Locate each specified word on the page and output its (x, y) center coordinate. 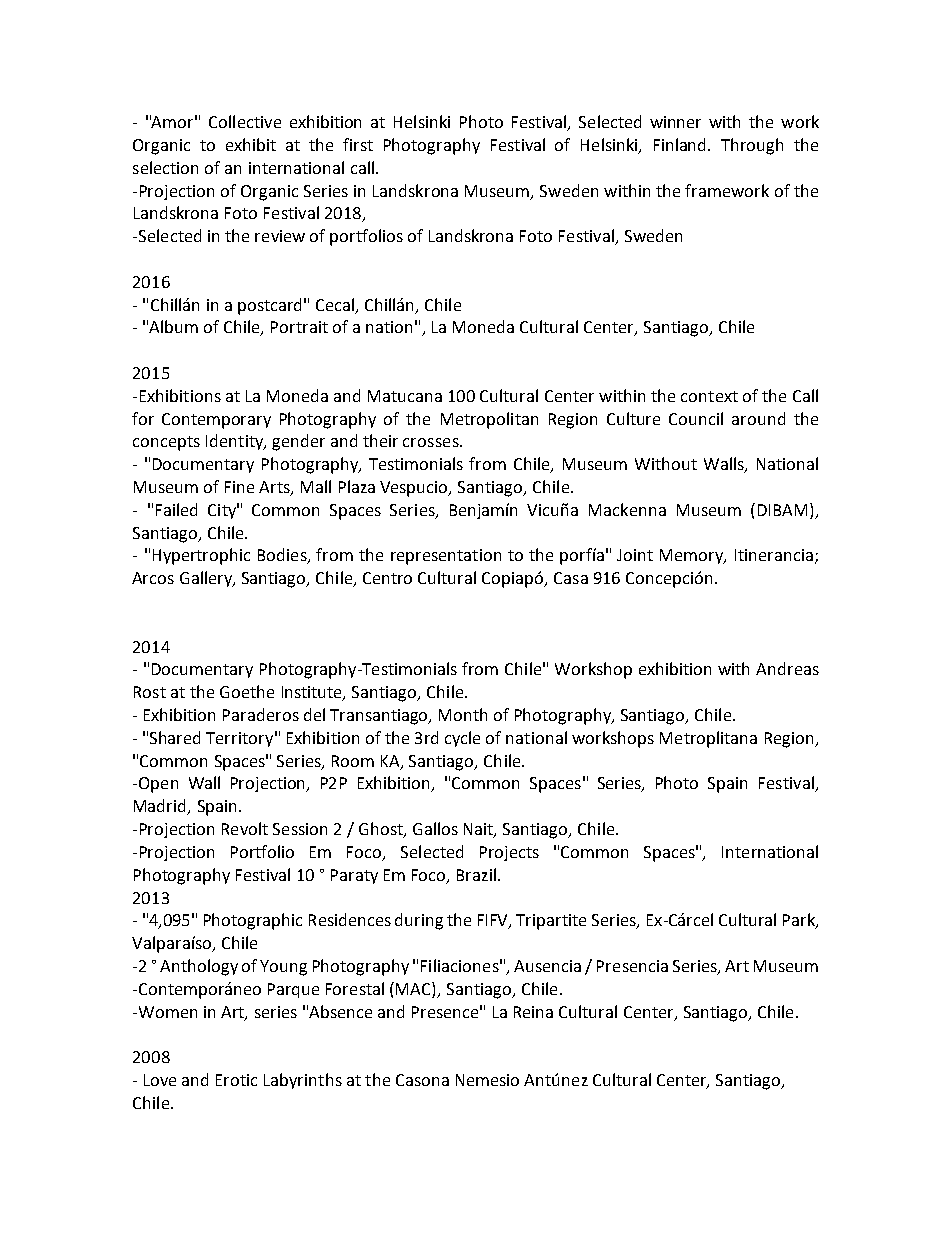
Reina (533, 1012)
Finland (681, 144)
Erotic (236, 1080)
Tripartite (551, 922)
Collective (245, 121)
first (358, 144)
